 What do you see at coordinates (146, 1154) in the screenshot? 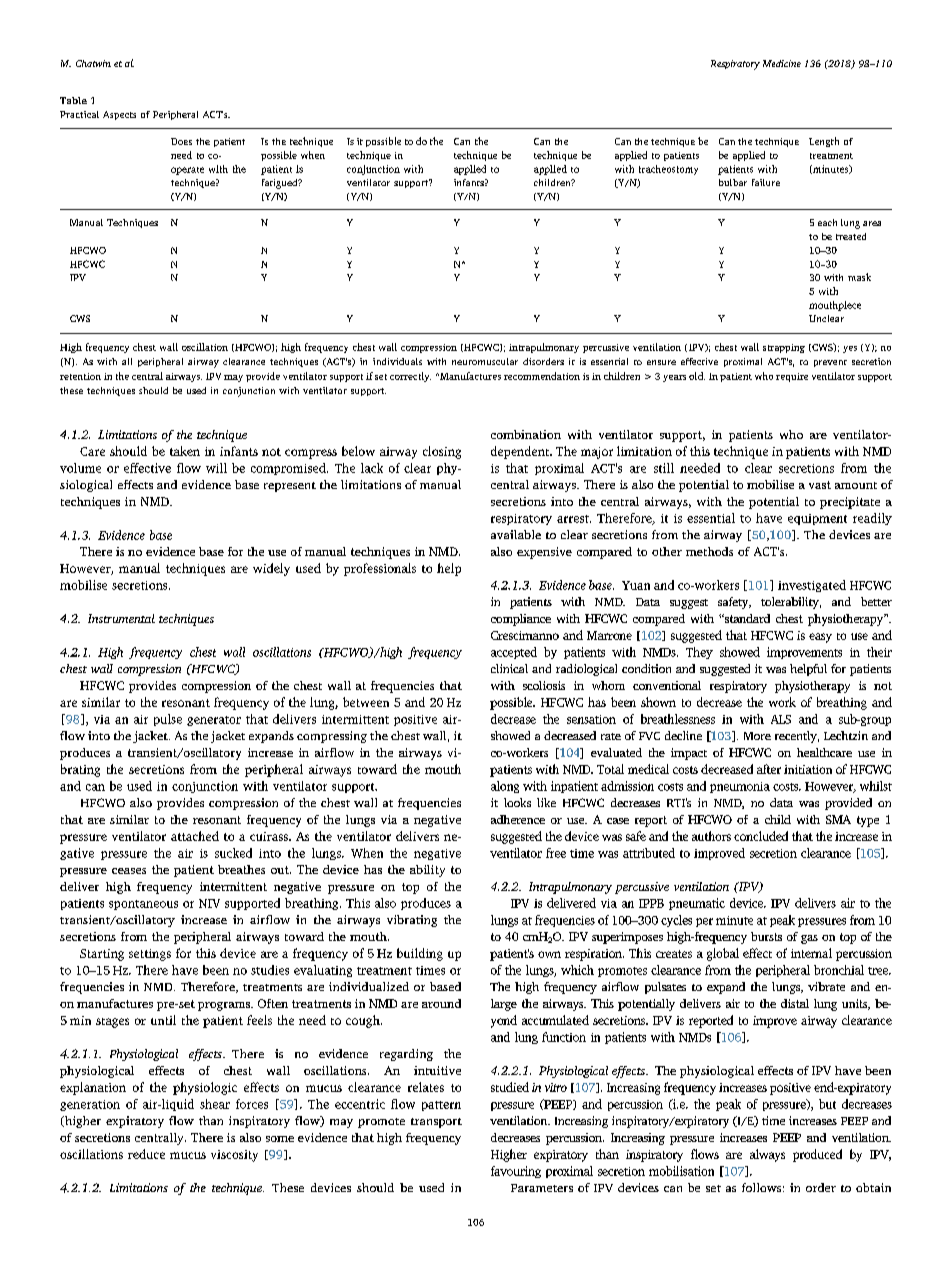
I see `reduce` at bounding box center [146, 1154].
